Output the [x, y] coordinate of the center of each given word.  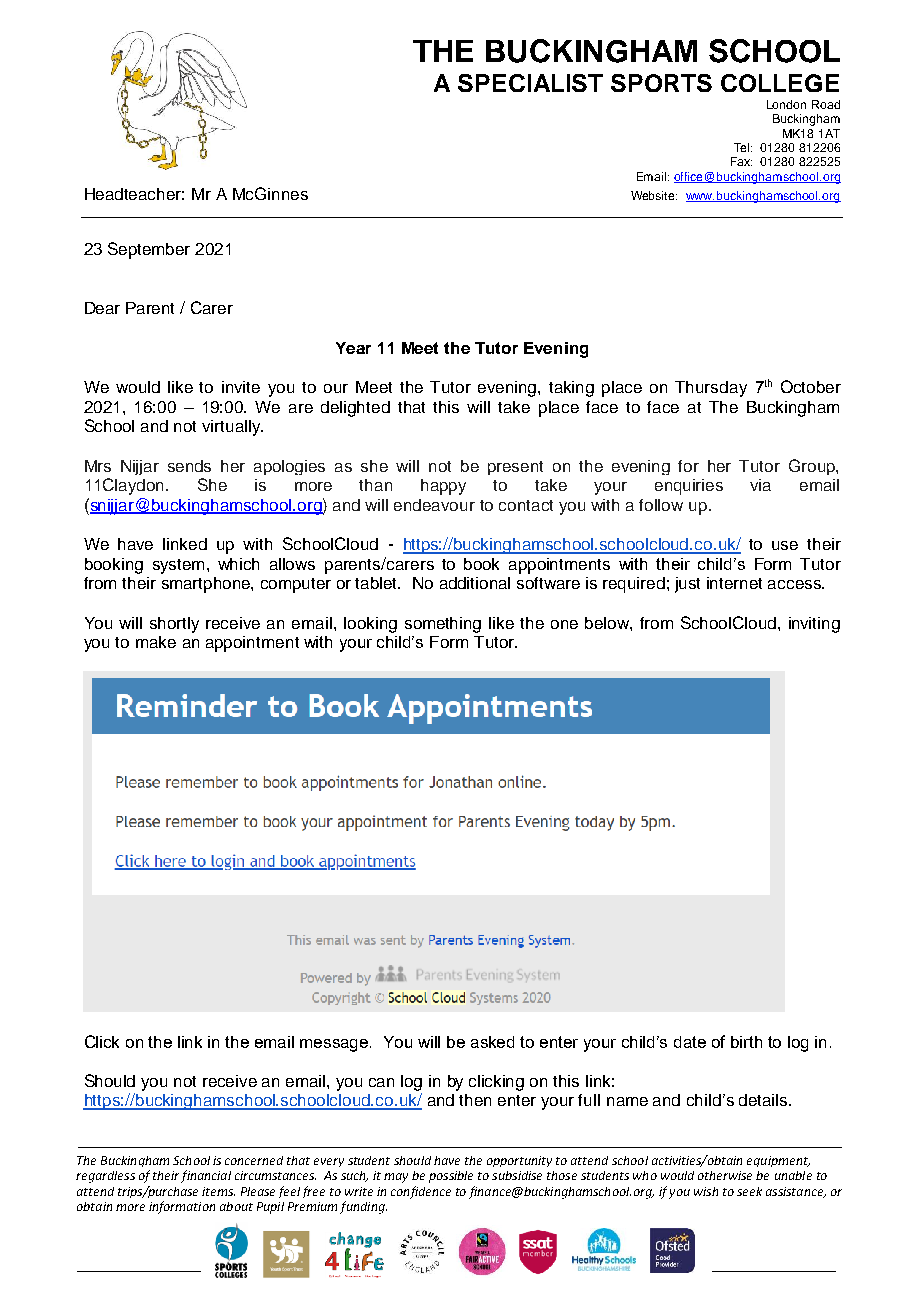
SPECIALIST [530, 83]
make [156, 642]
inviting [814, 625]
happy [443, 487]
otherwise [725, 1175]
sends [189, 466]
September [149, 250]
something [443, 625]
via [760, 485]
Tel [743, 147]
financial [206, 1176]
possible [451, 1177]
